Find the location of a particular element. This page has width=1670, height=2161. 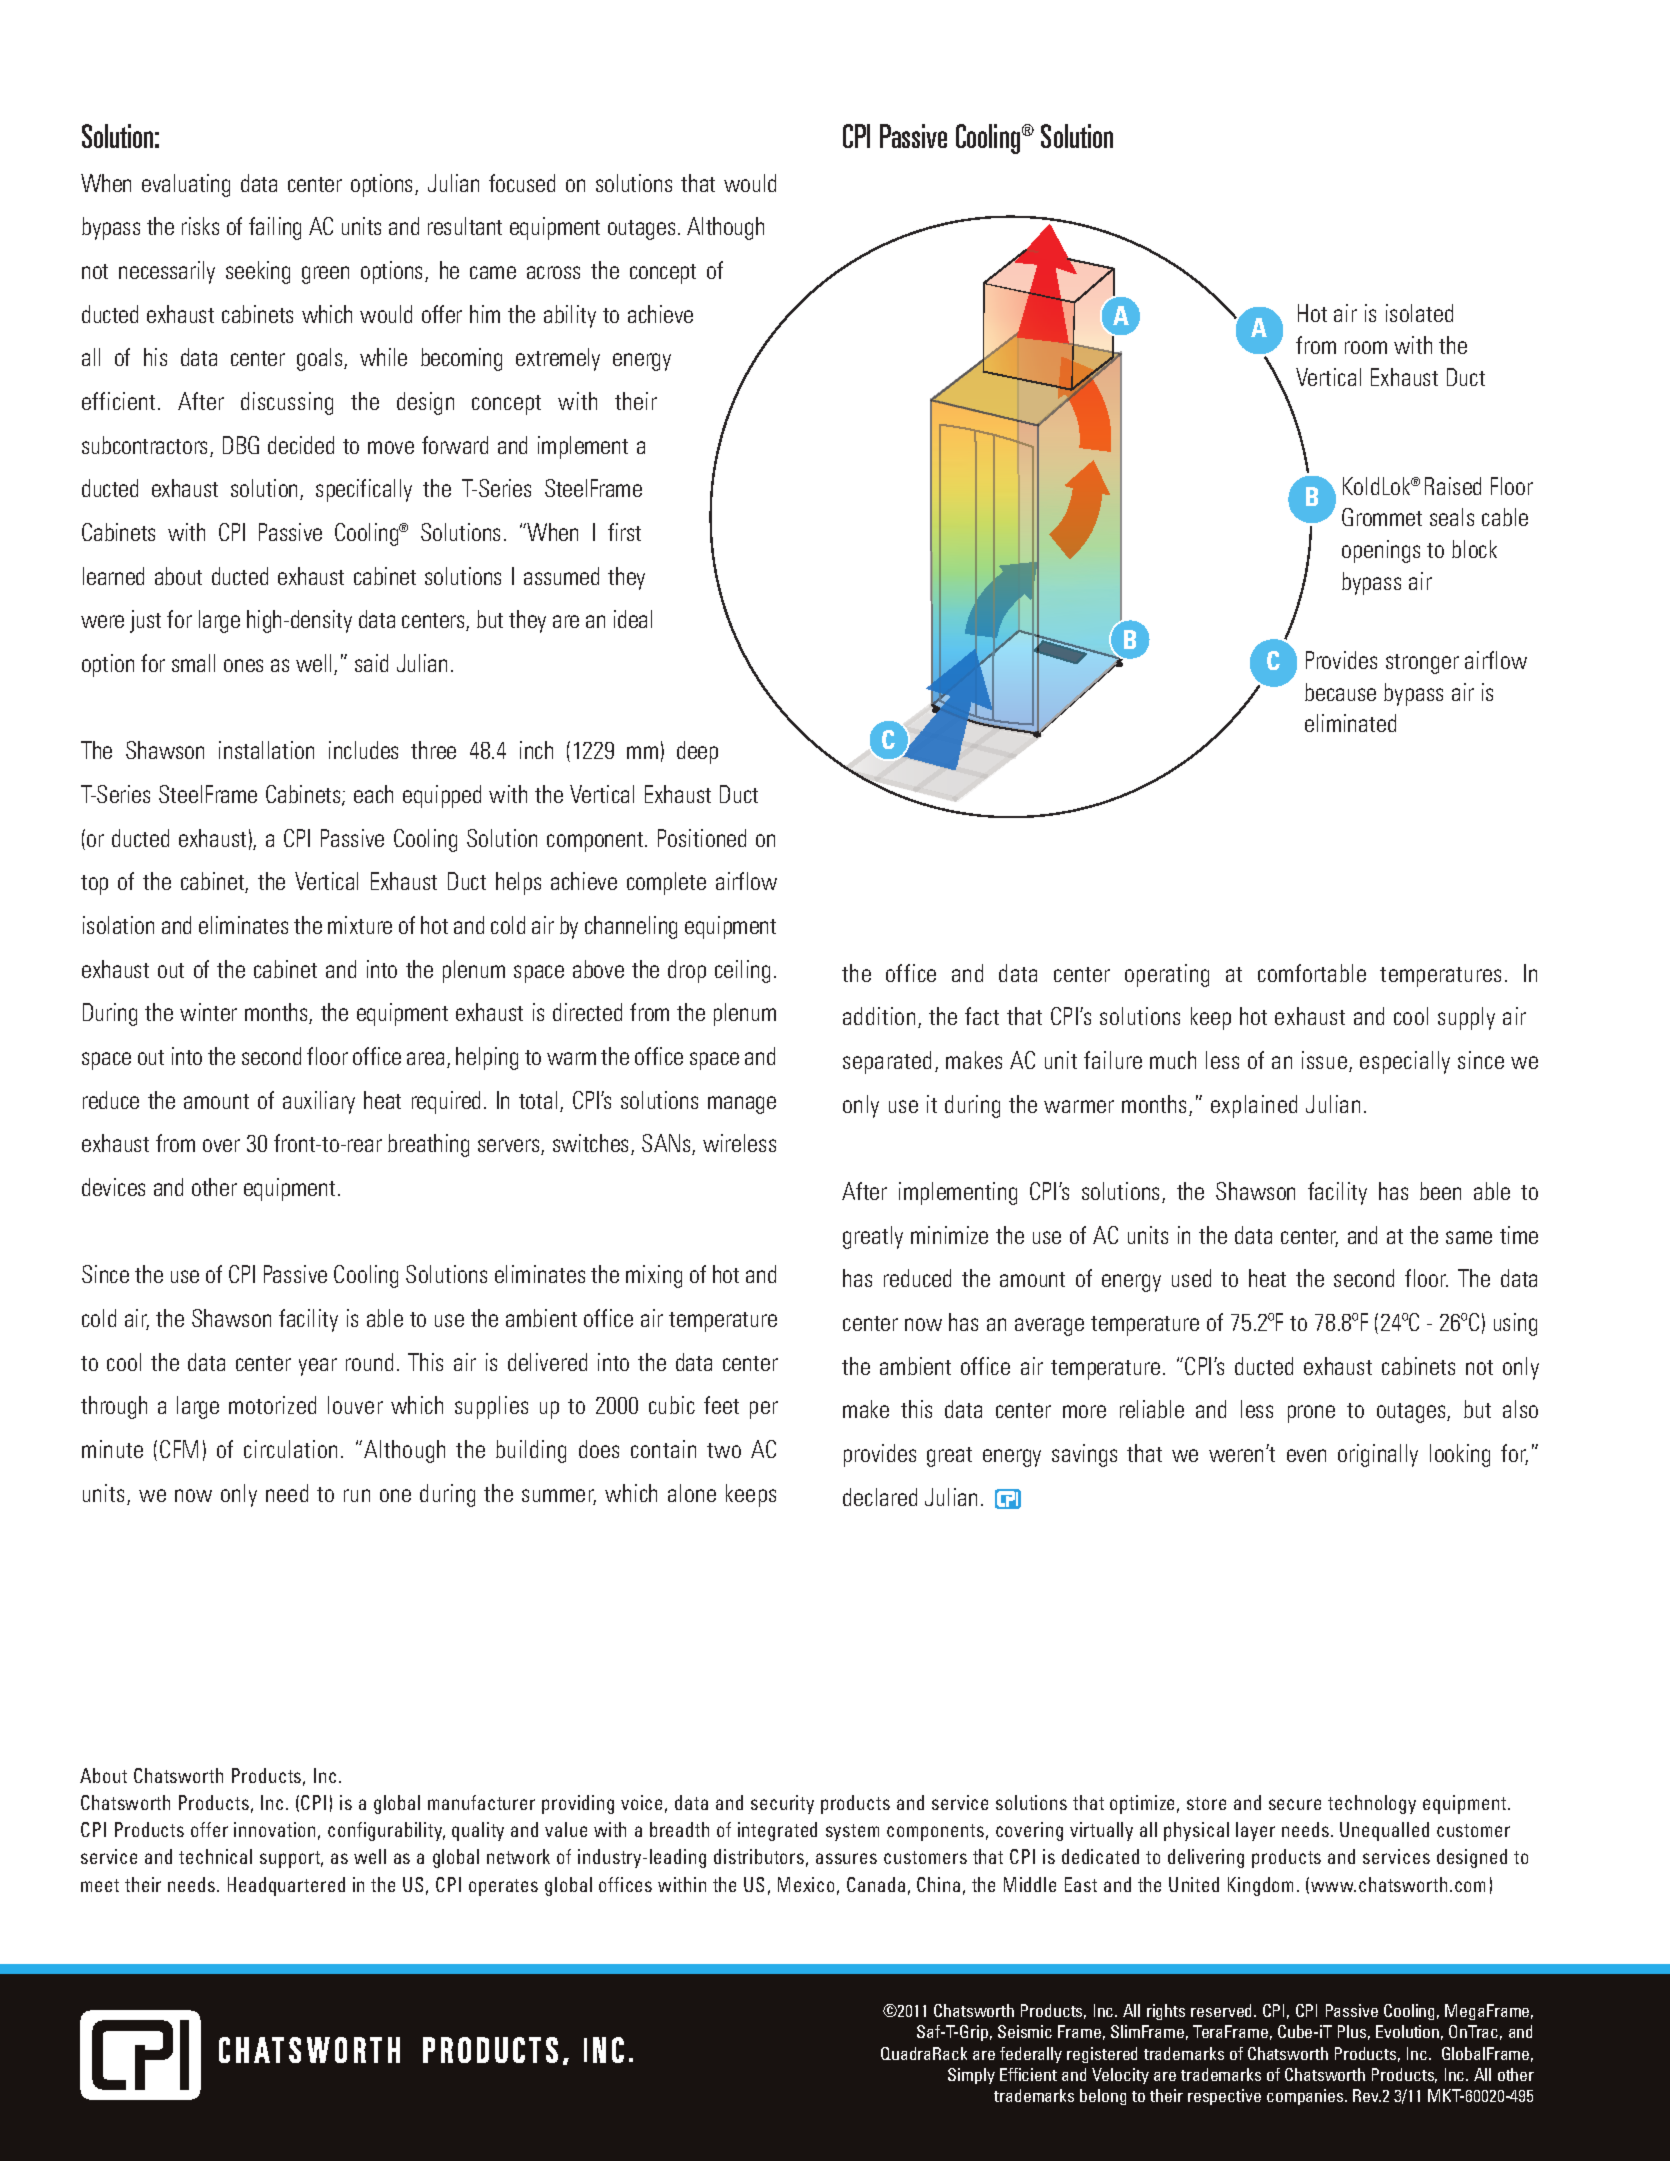

prone is located at coordinates (1311, 1414).
